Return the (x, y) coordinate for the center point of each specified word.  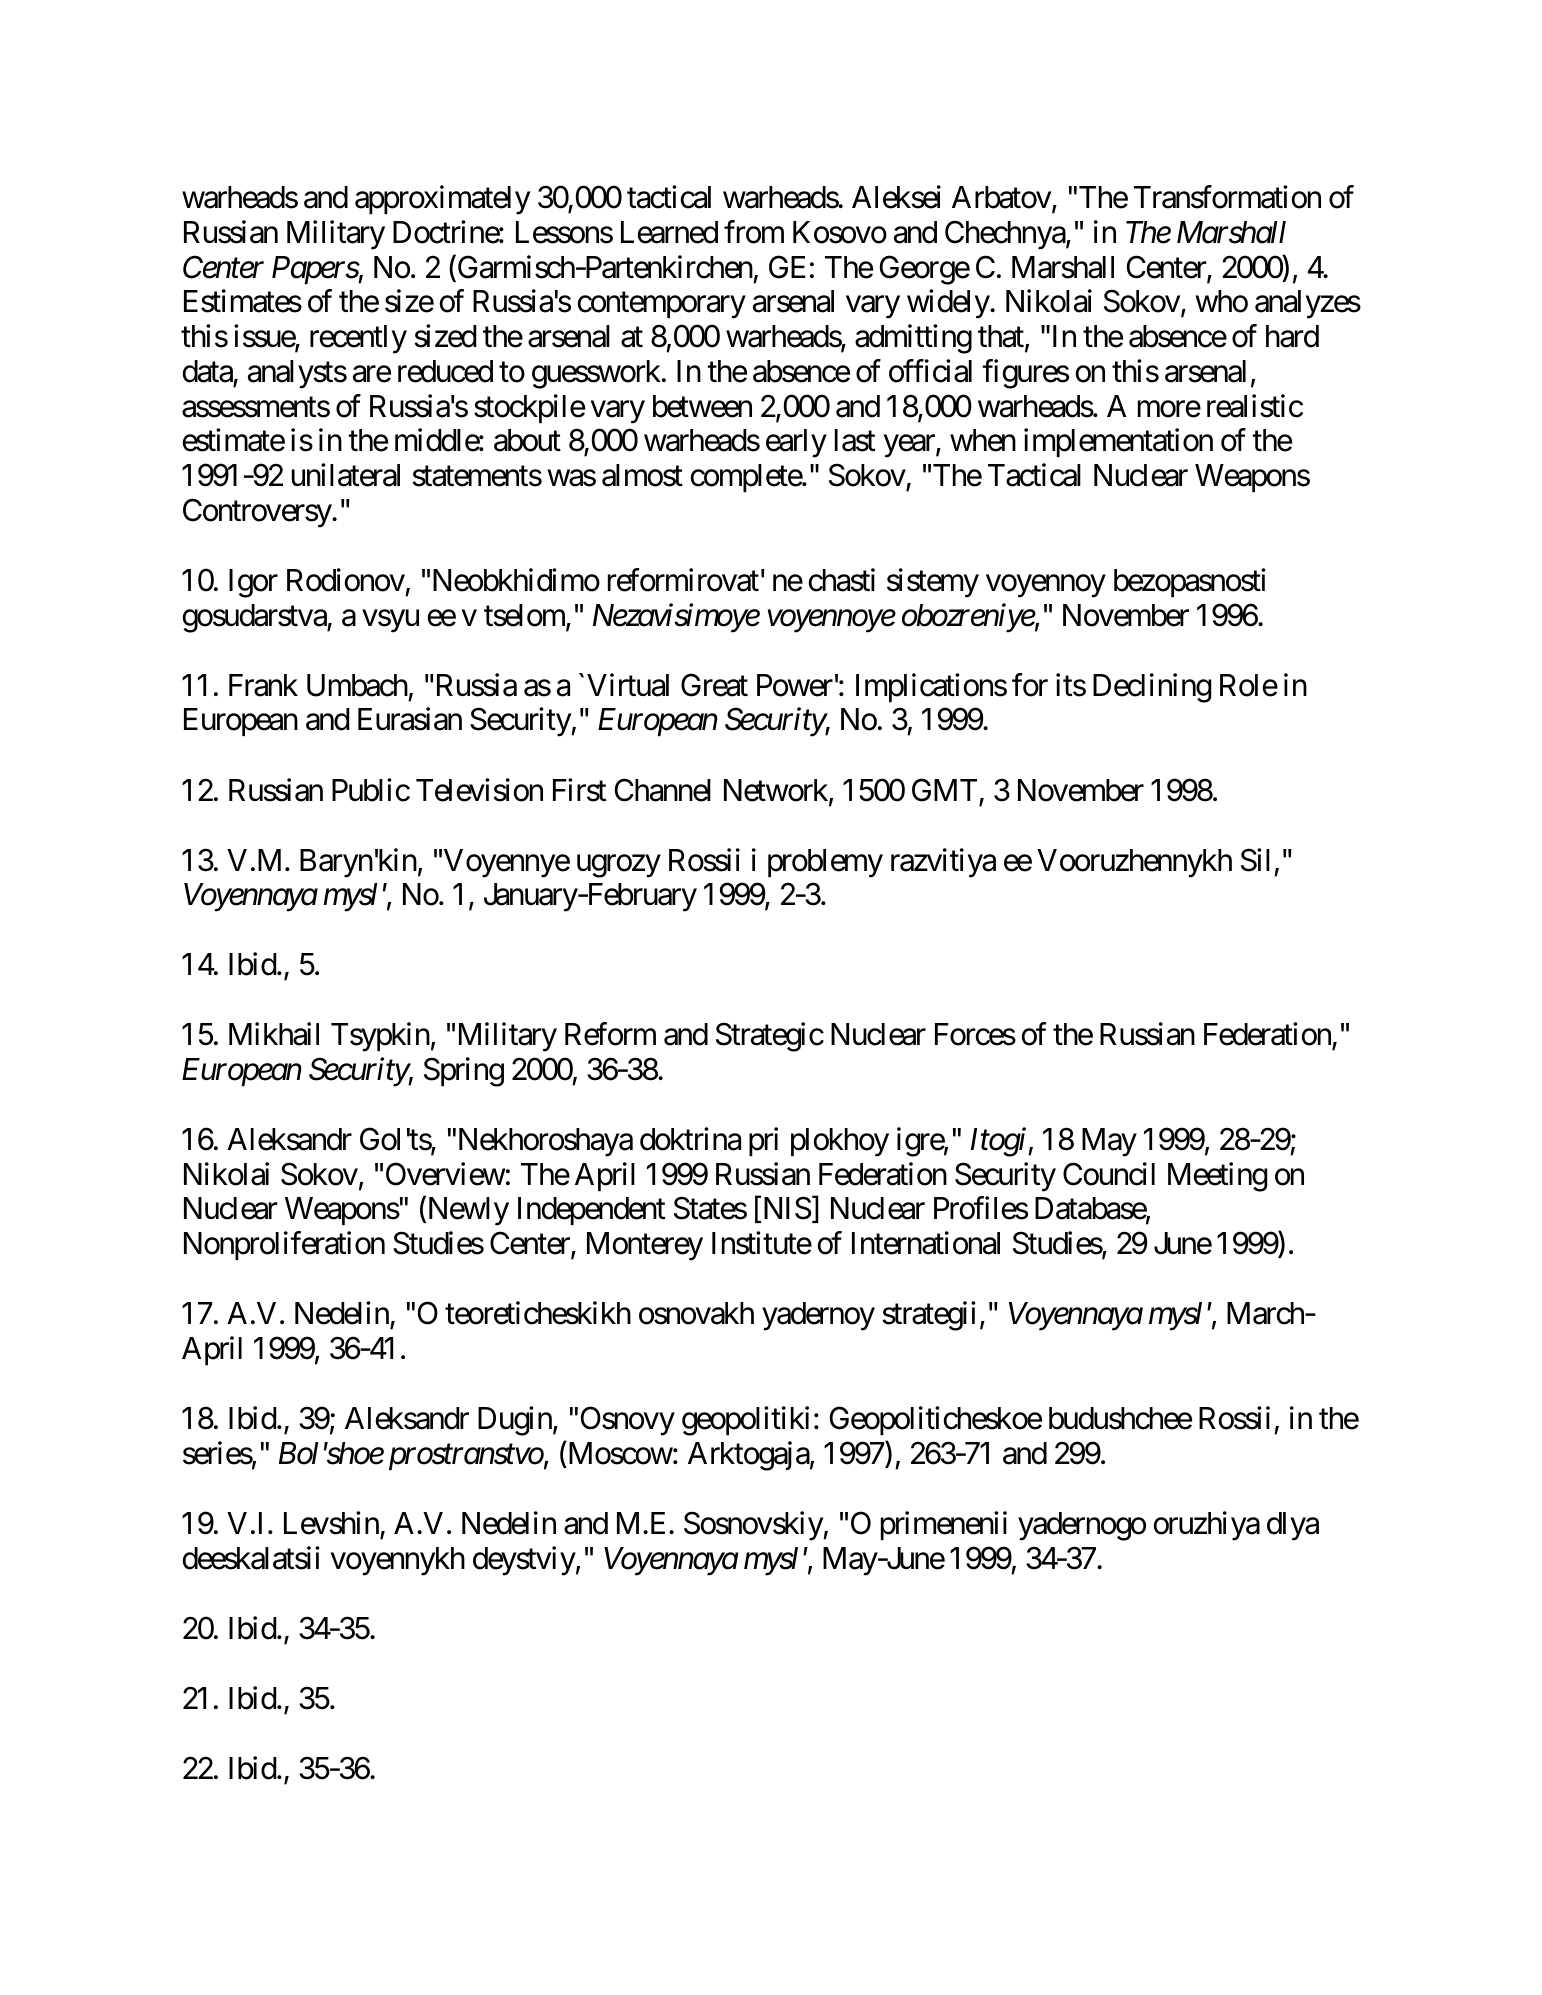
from (754, 232)
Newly (467, 1211)
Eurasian (410, 719)
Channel (663, 790)
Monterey (645, 1246)
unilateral (346, 475)
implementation (1118, 443)
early (796, 443)
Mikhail (274, 1034)
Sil (1255, 860)
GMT (944, 790)
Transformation (1227, 197)
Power (795, 685)
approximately (442, 200)
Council (1109, 1174)
